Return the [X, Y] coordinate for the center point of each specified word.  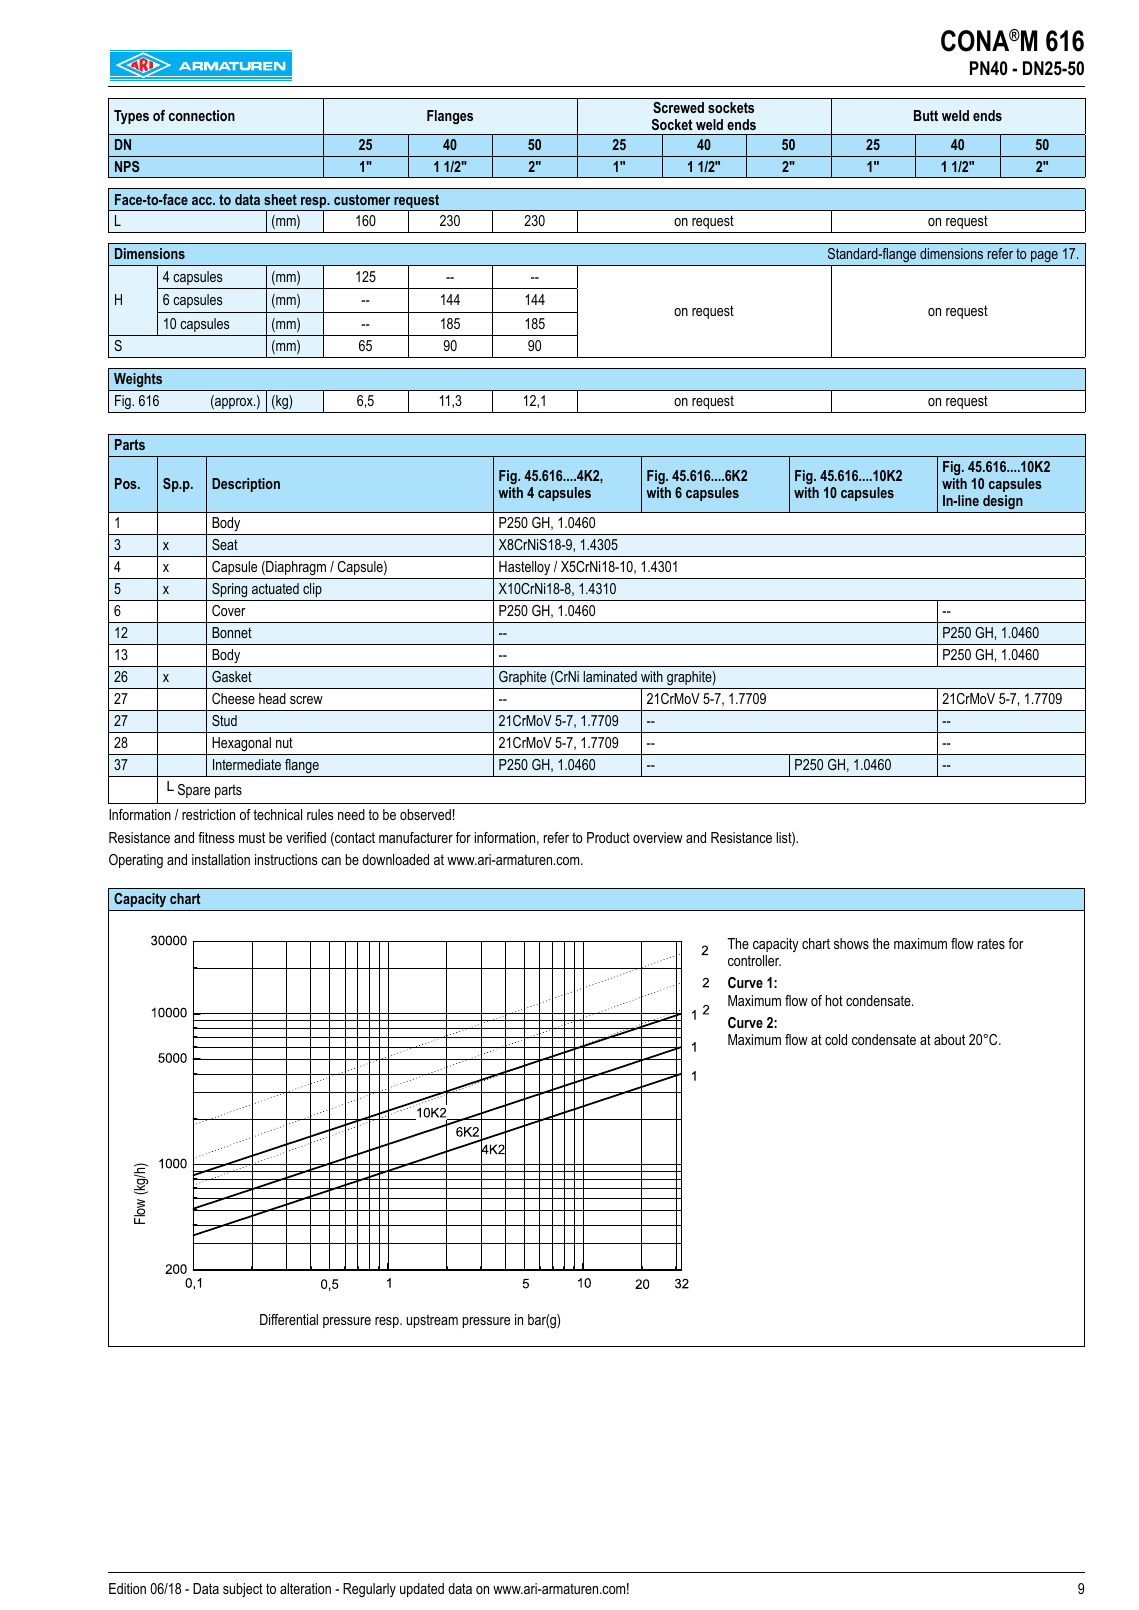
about [949, 1039]
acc [203, 201]
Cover [229, 610]
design [1003, 504]
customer [362, 199]
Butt [926, 115]
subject [243, 1590]
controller [754, 960]
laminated [610, 676]
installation [221, 859]
